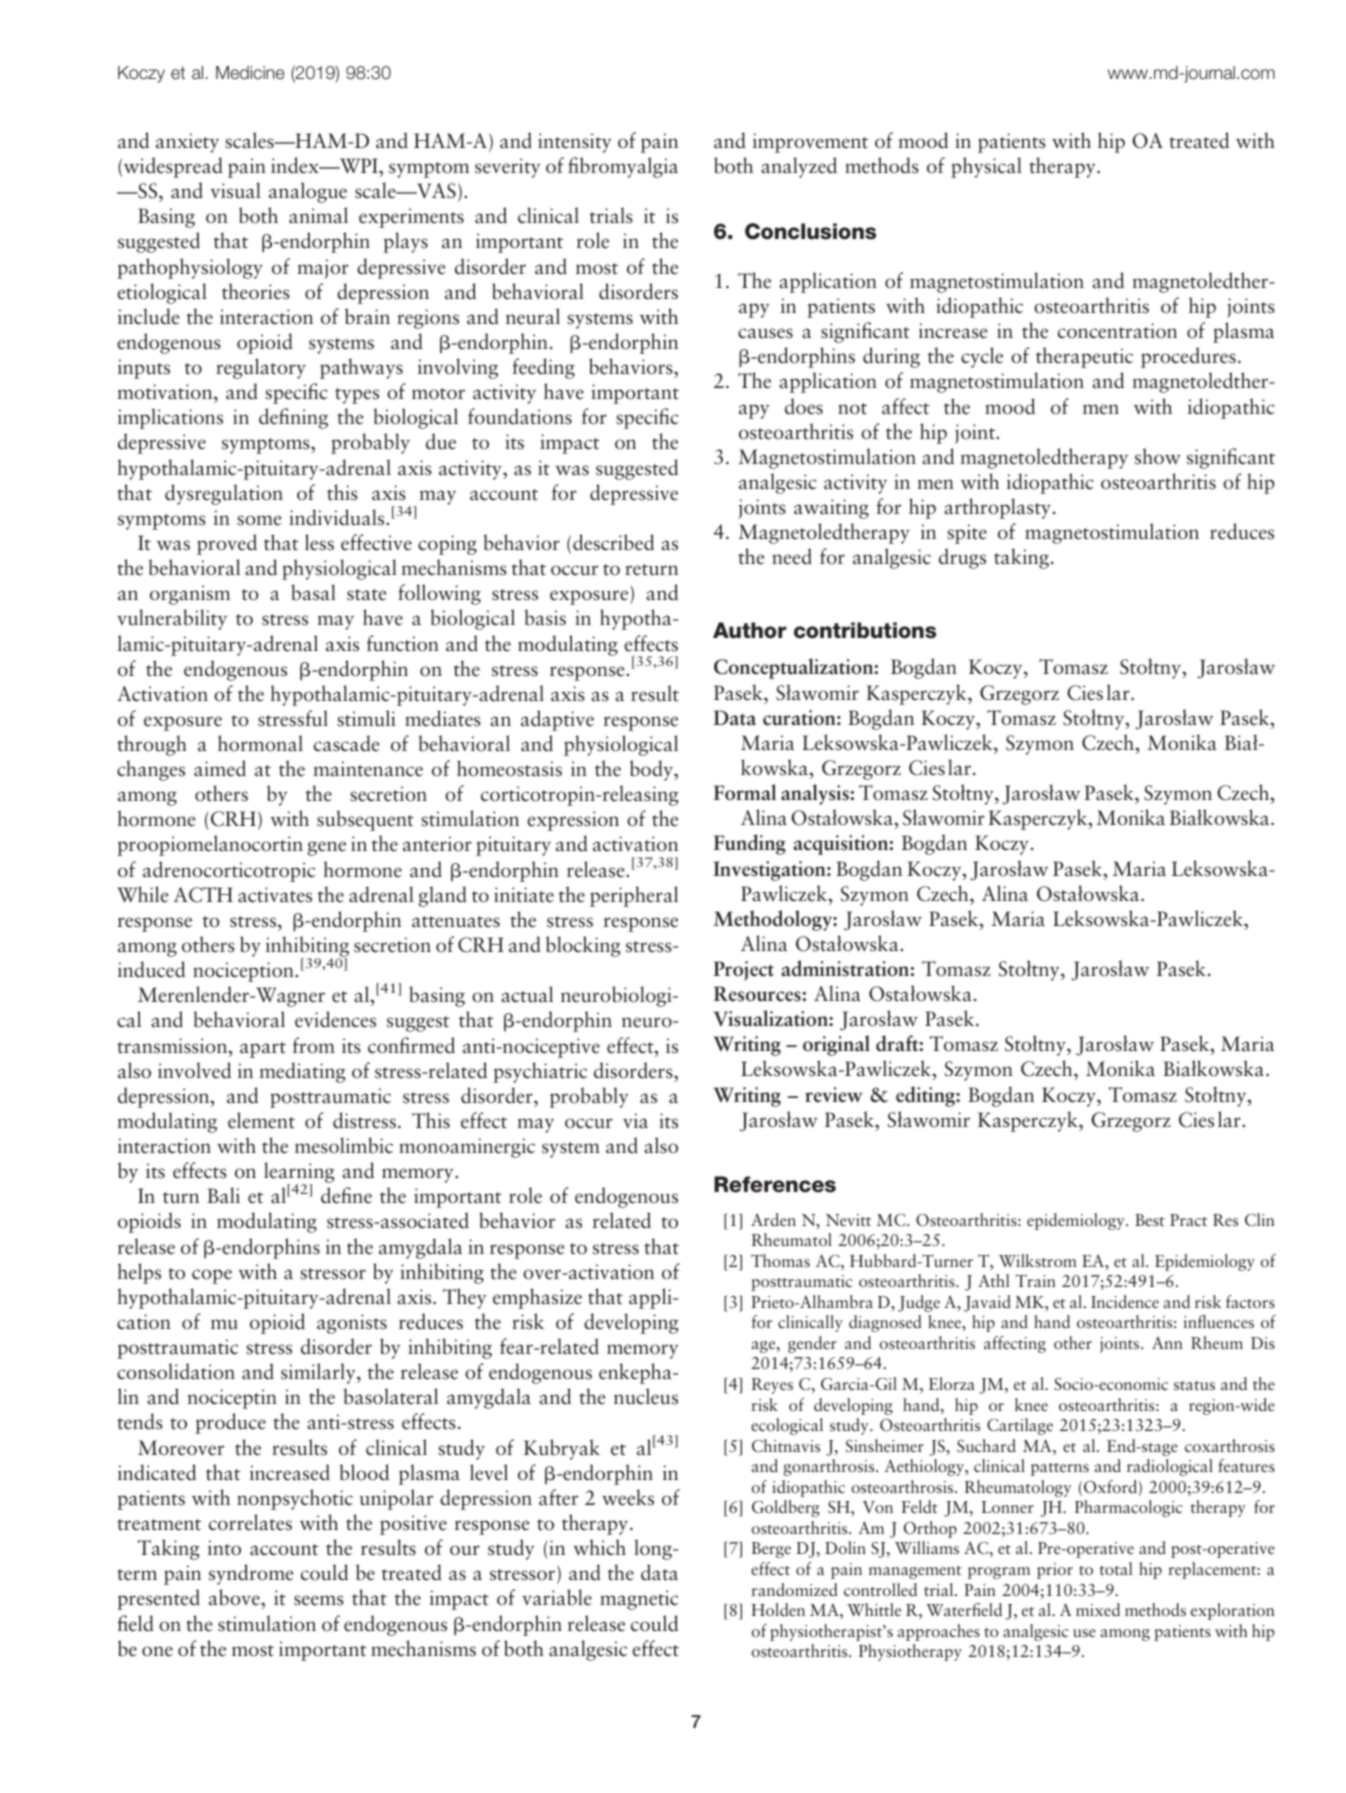 The image size is (1346, 1793). I want to click on Medicine, so click(250, 72).
